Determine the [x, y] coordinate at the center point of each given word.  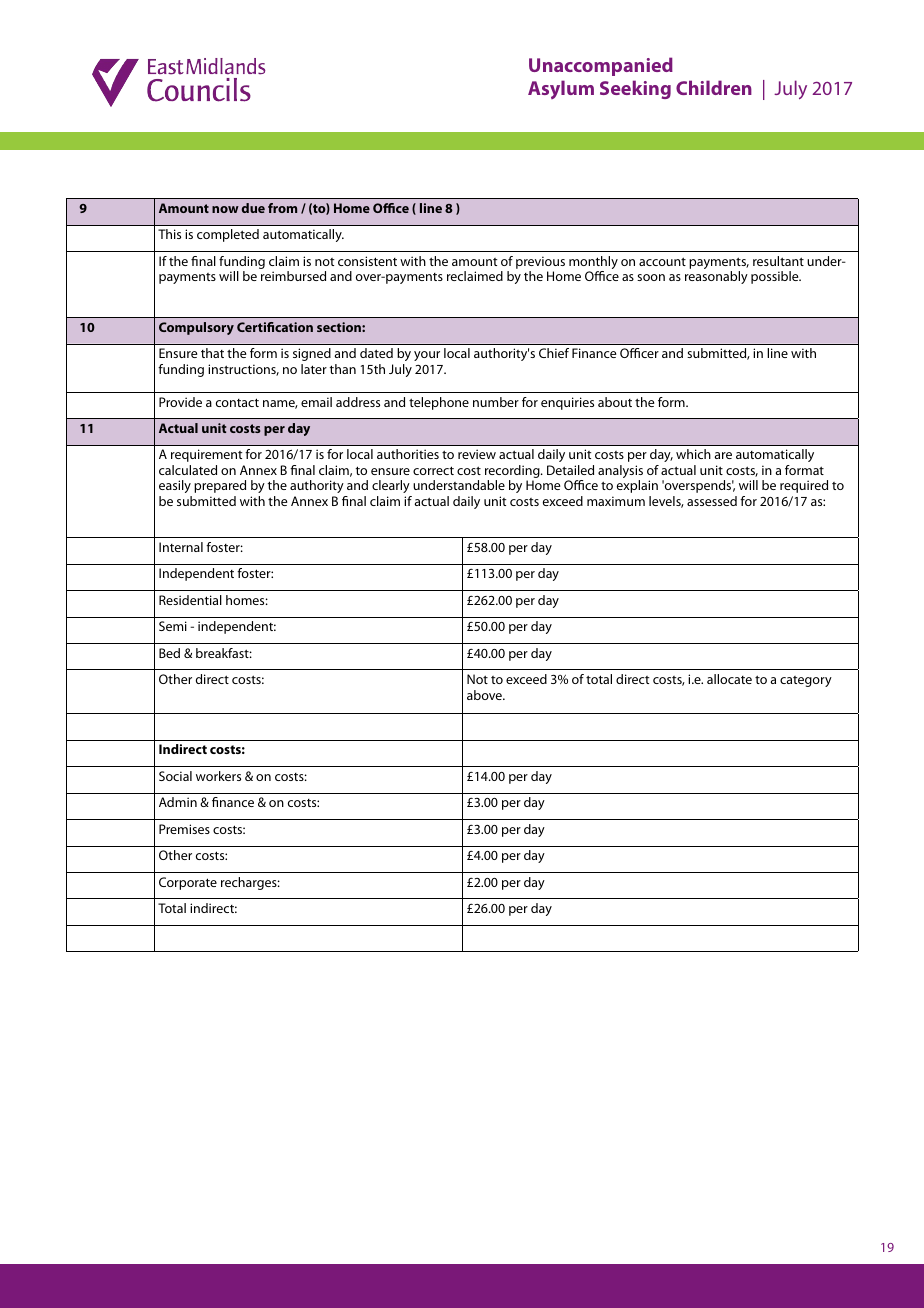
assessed [712, 501]
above [485, 695]
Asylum [561, 89]
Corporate [188, 883]
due [253, 208]
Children [714, 87]
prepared [220, 486]
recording [513, 473]
